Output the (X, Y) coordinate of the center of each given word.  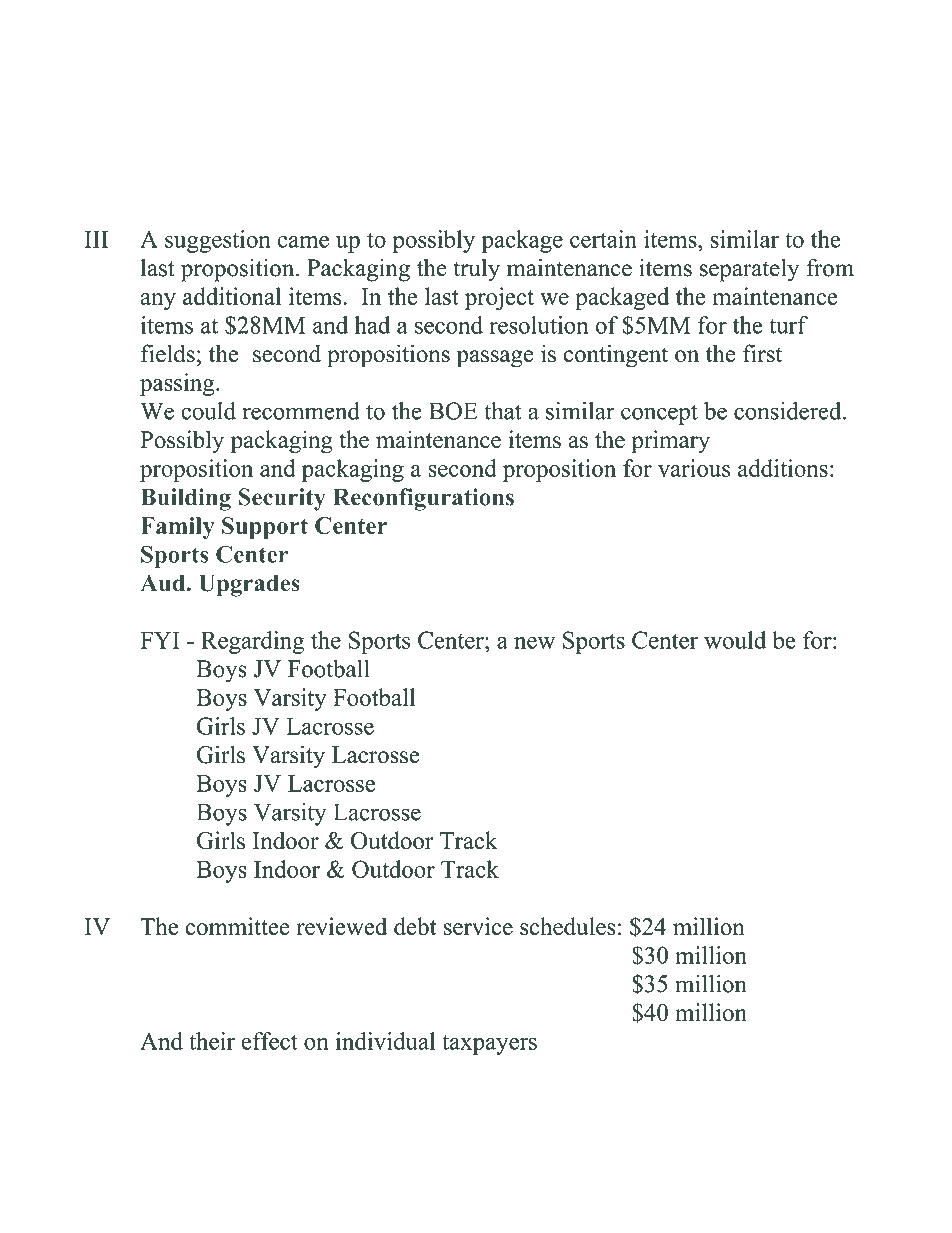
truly (476, 270)
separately (749, 270)
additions (783, 468)
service (478, 926)
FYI (159, 640)
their (212, 1041)
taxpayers (489, 1045)
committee (237, 926)
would (735, 640)
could (208, 411)
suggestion (218, 241)
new (534, 643)
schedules (568, 926)
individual (385, 1041)
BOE (453, 411)
